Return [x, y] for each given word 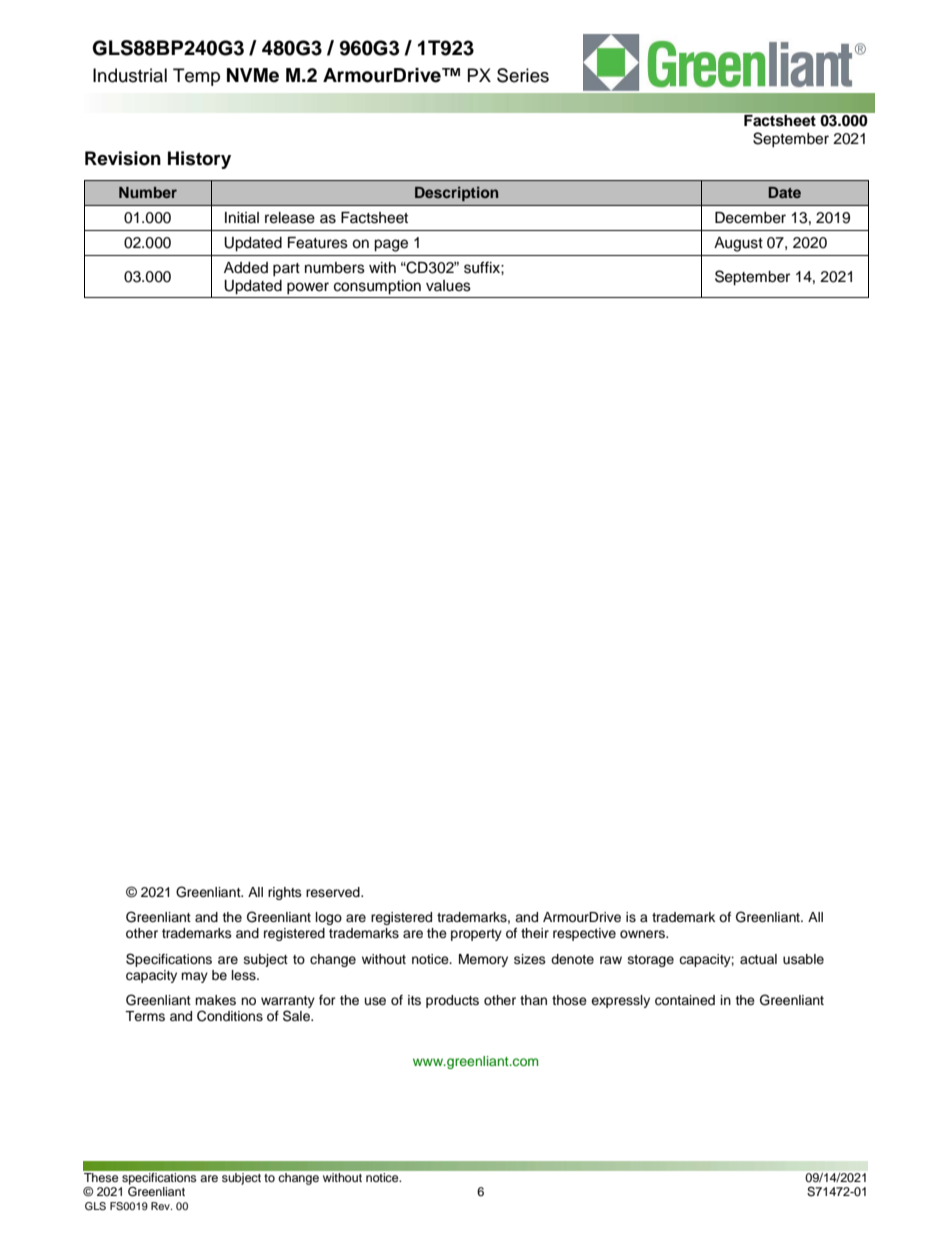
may [194, 977]
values [448, 286]
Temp [196, 77]
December [750, 218]
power [308, 288]
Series [523, 75]
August [738, 244]
